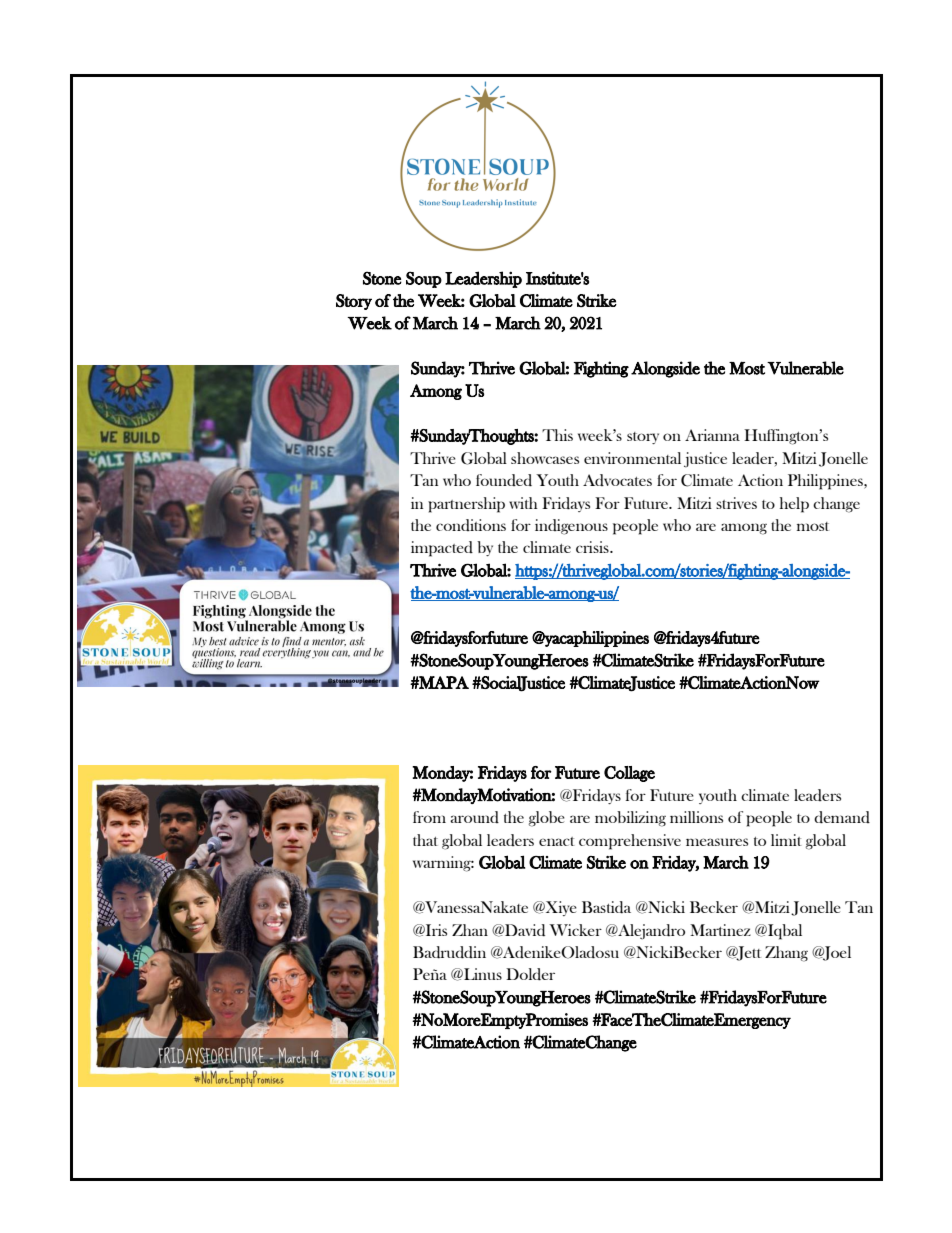 The height and width of the page is (1233, 952). What do you see at coordinates (712, 435) in the page?
I see `Arianna` at bounding box center [712, 435].
